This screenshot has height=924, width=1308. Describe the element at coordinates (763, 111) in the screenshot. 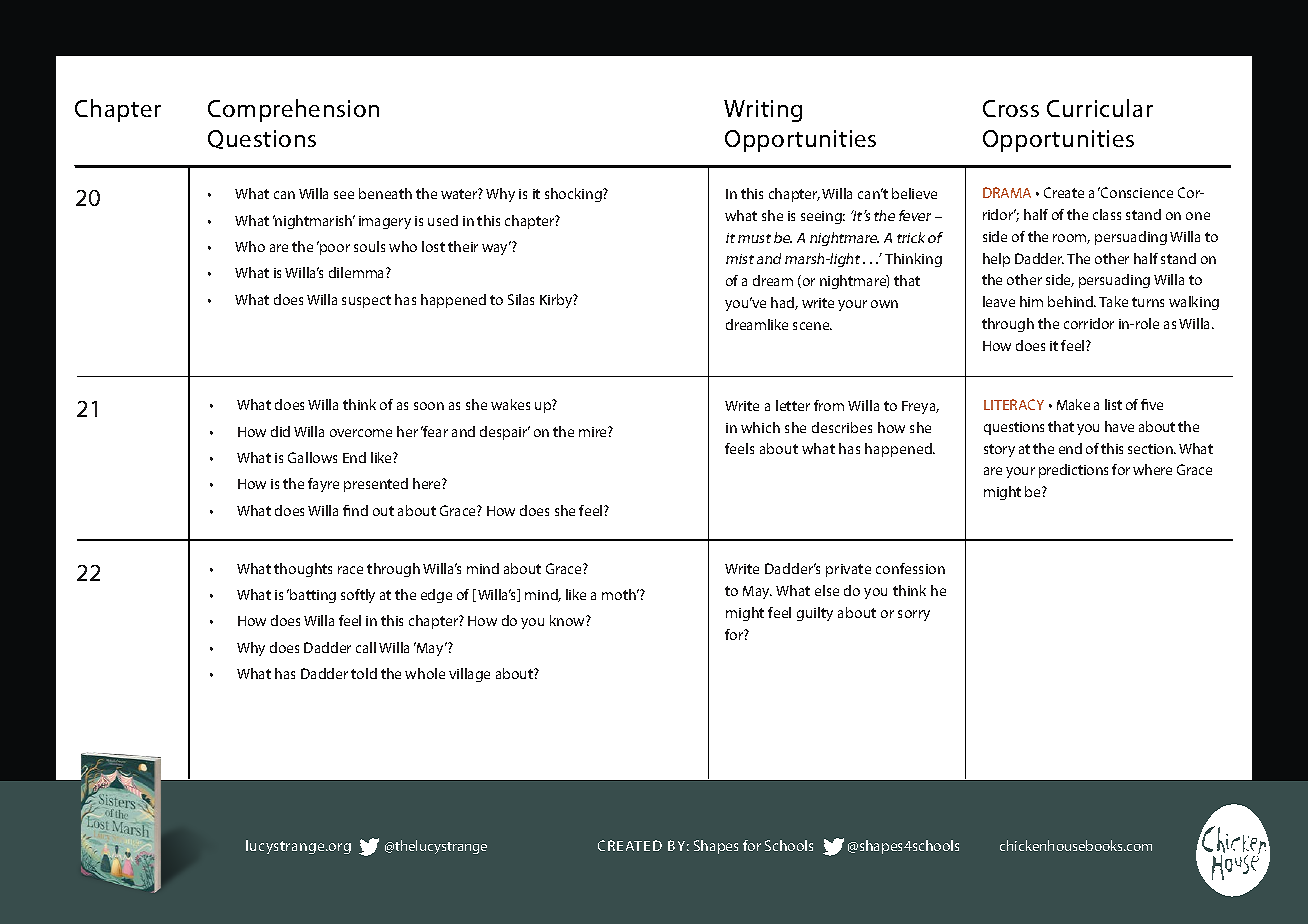

I see `Writing` at that location.
